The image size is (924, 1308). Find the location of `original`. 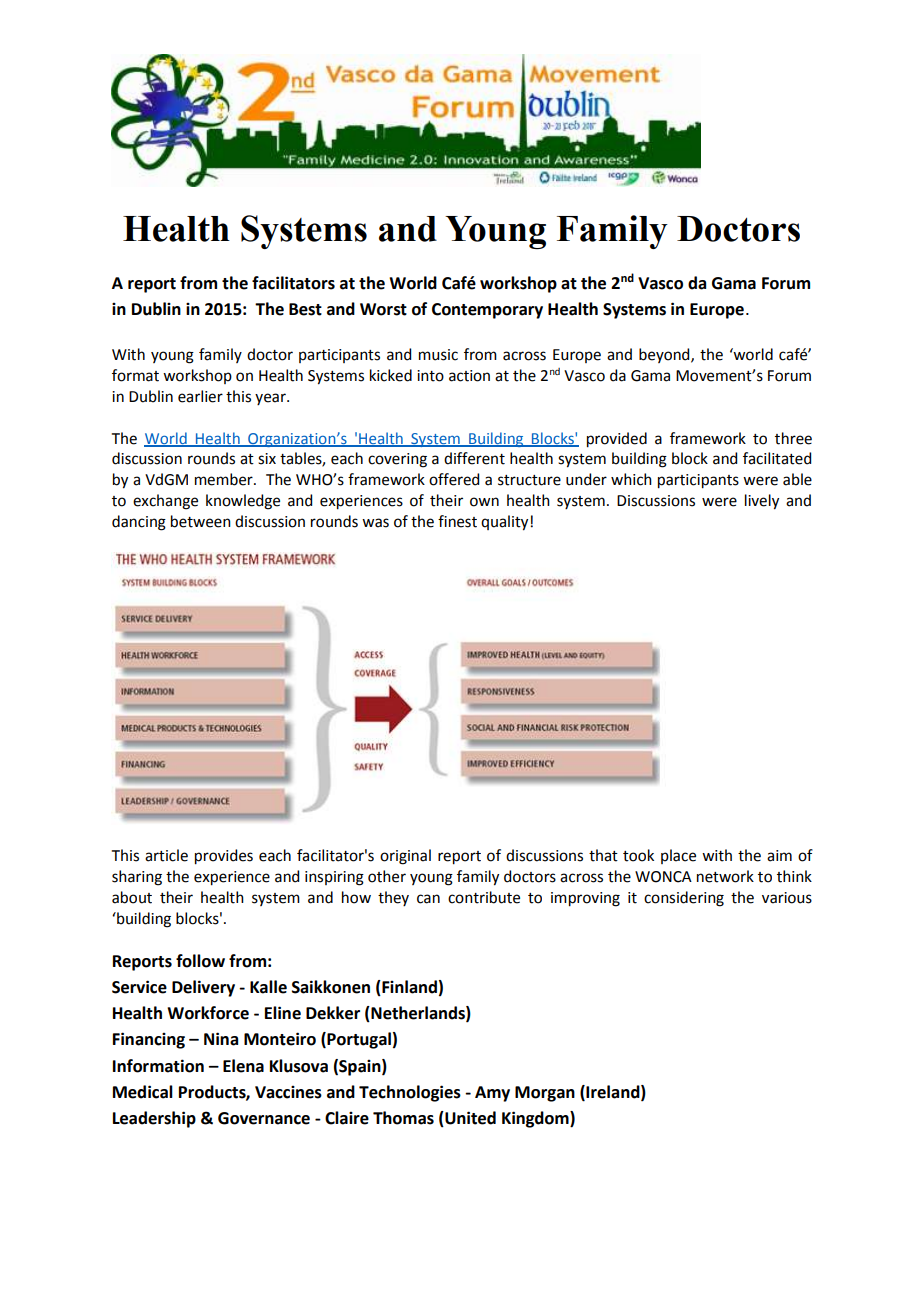

original is located at coordinates (405, 857).
